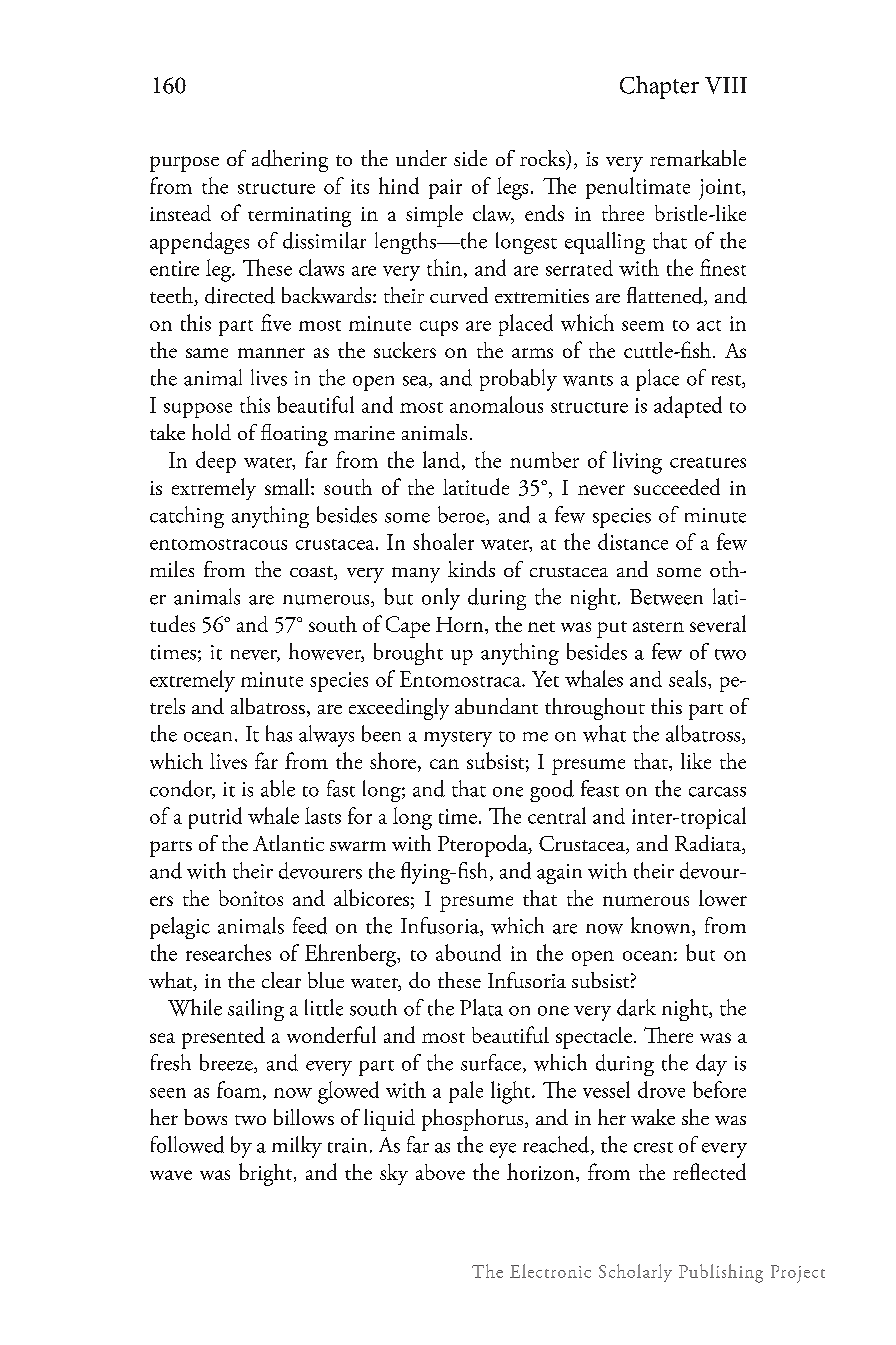 Image resolution: width=896 pixels, height=1345 pixels. Describe the element at coordinates (550, 1271) in the document. I see `Electronic` at that location.
